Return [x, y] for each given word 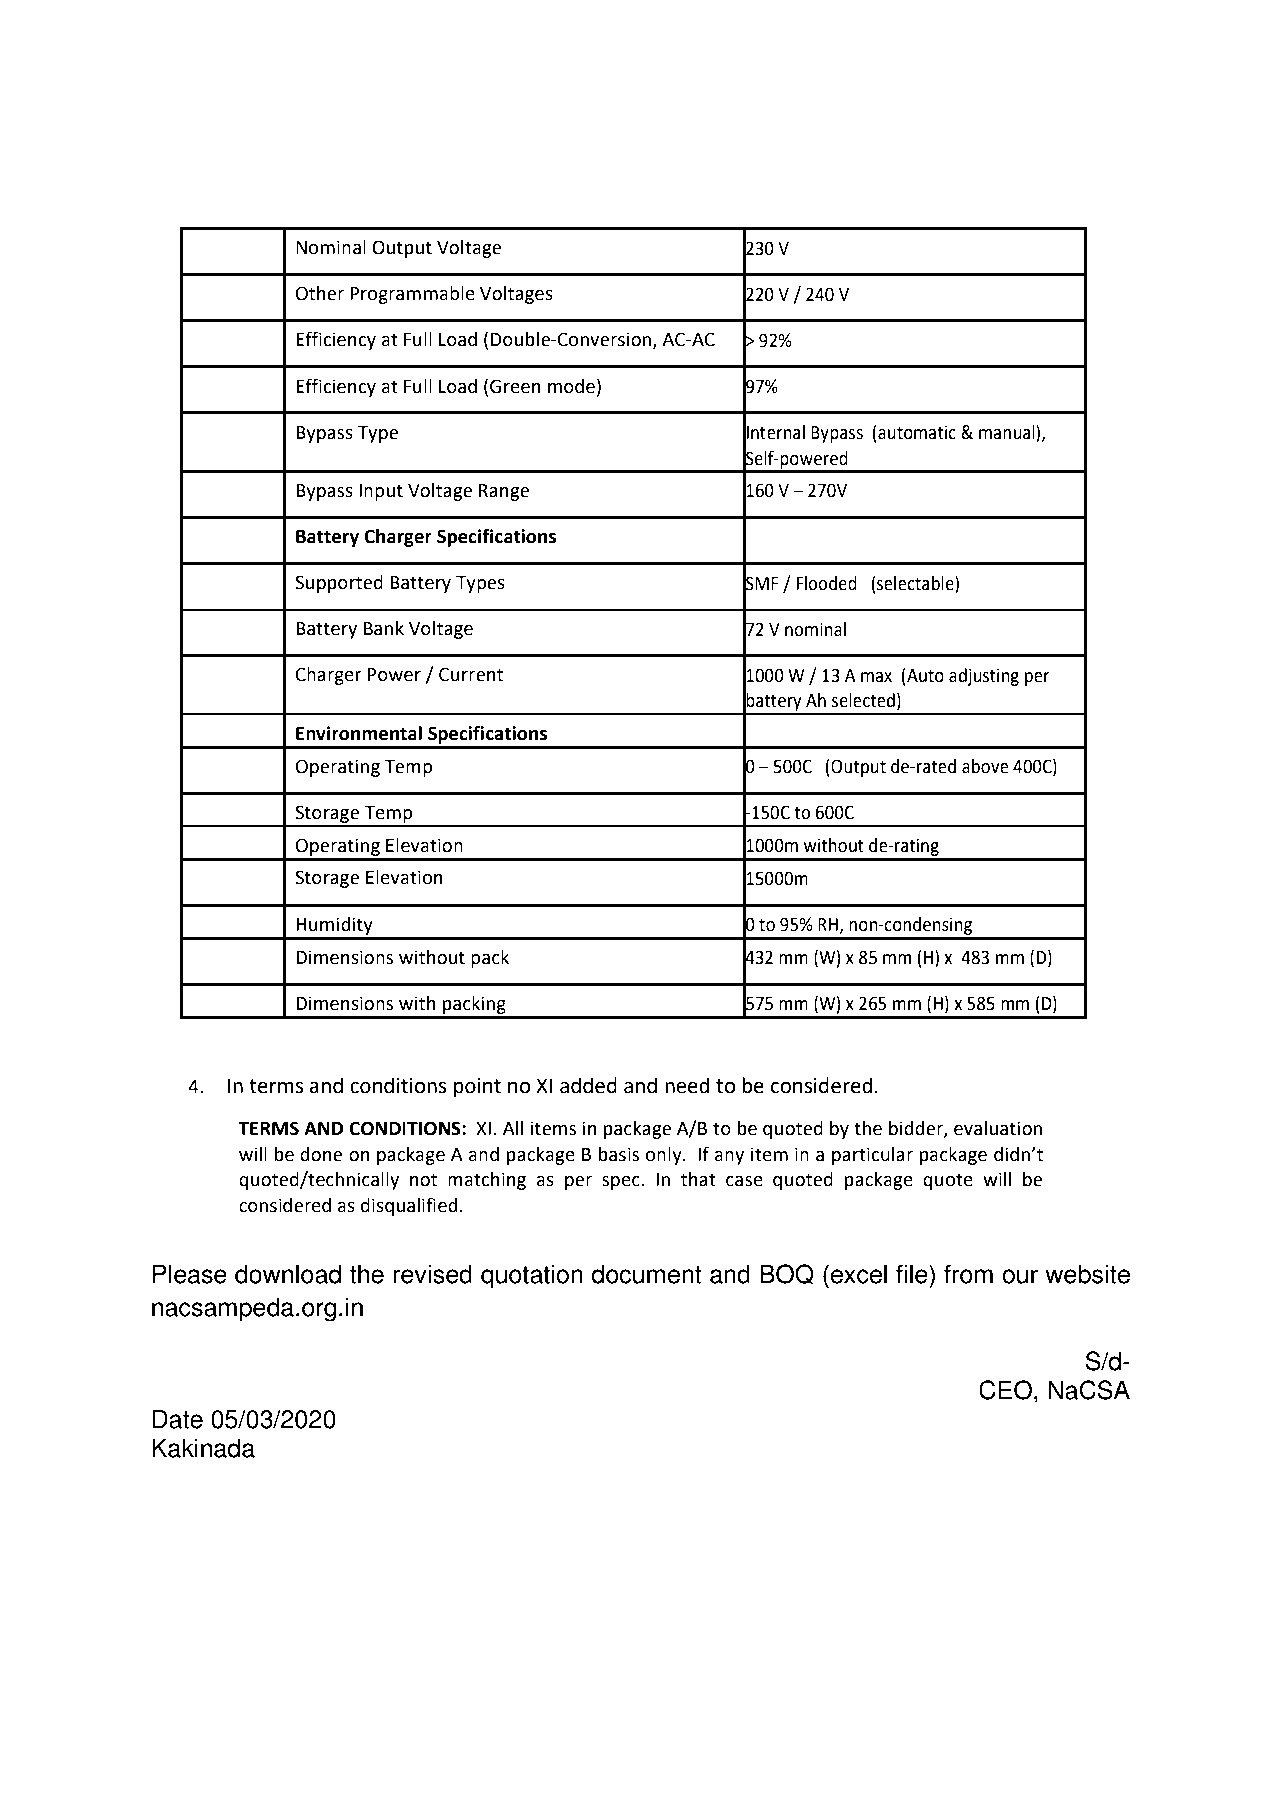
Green [515, 386]
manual [1008, 433]
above [985, 766]
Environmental [359, 733]
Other [320, 293]
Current [471, 674]
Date [177, 1419]
